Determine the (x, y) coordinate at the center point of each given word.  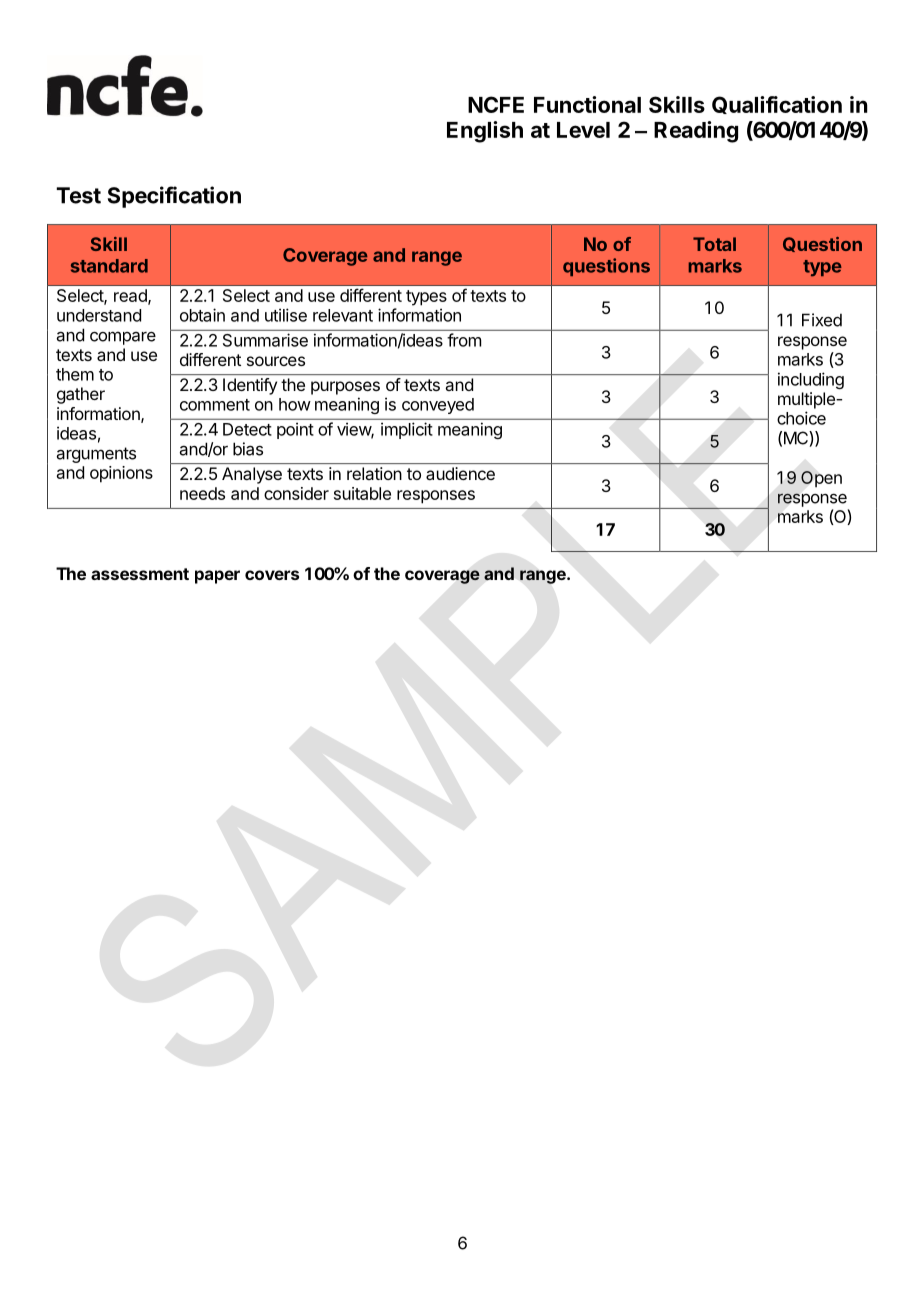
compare (123, 338)
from (464, 340)
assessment (140, 574)
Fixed (822, 320)
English (485, 132)
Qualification (777, 105)
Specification (174, 197)
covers (272, 575)
